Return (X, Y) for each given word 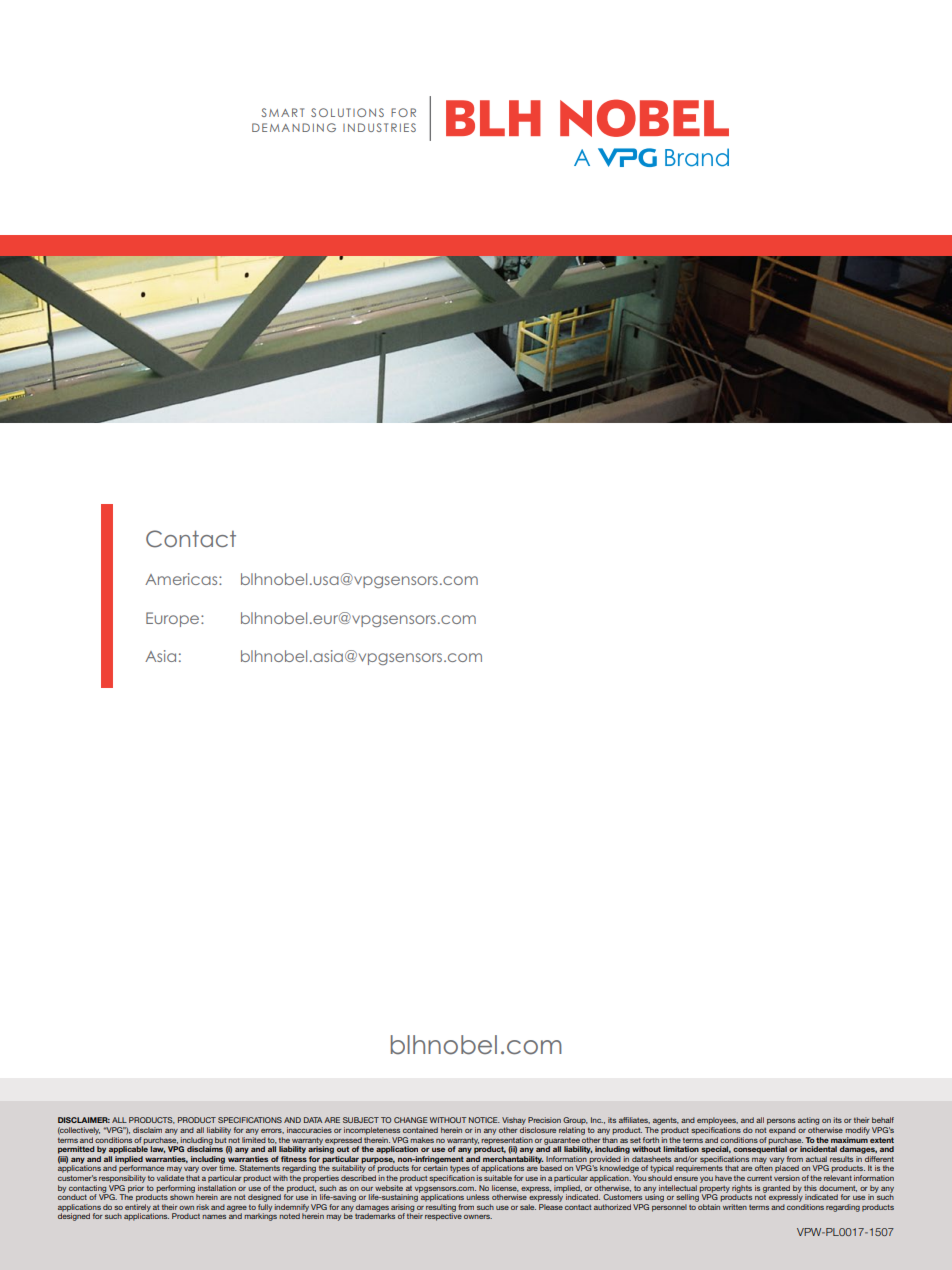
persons (781, 1122)
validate (170, 1178)
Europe (174, 619)
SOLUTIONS (347, 112)
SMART (282, 112)
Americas (182, 579)
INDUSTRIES (379, 127)
